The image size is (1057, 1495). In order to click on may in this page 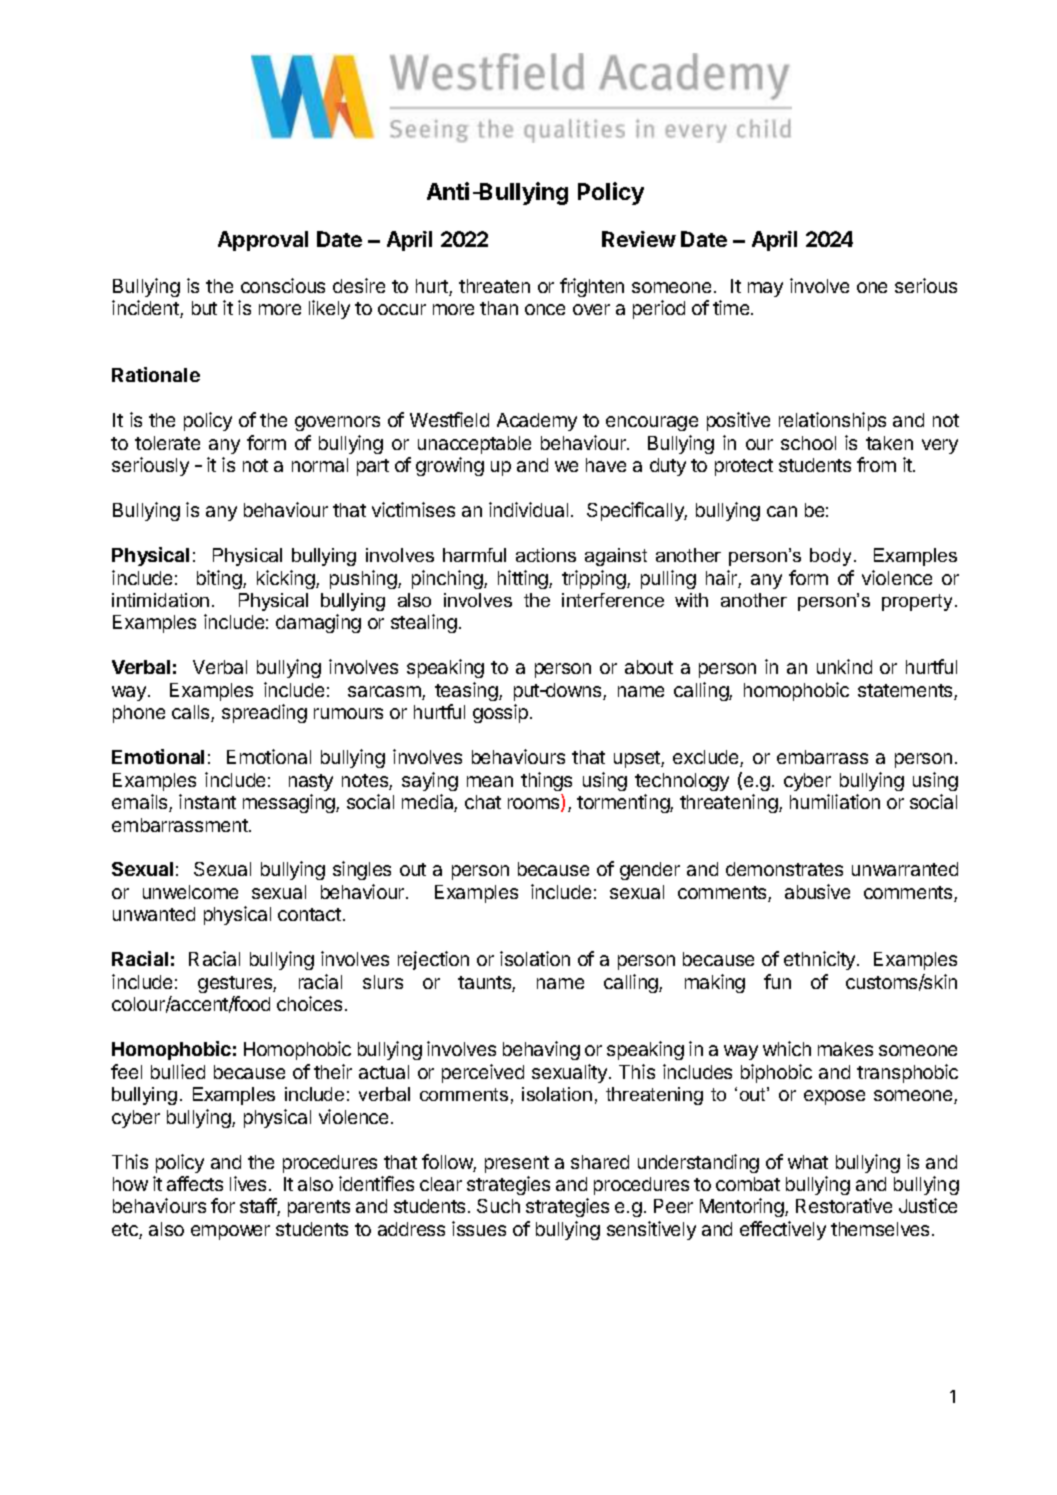, I will do `click(765, 289)`.
